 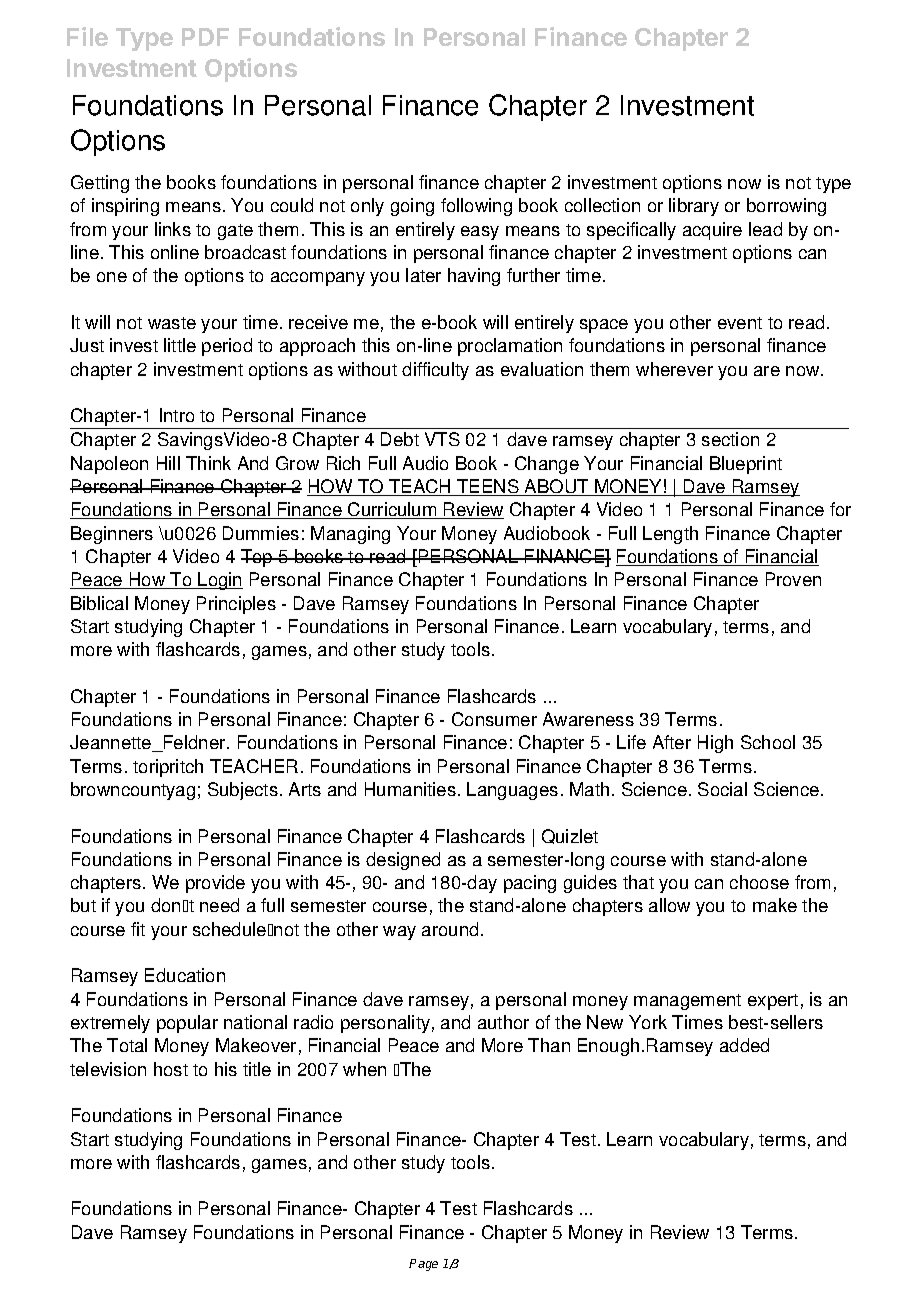 I want to click on borrowing, so click(x=786, y=207).
